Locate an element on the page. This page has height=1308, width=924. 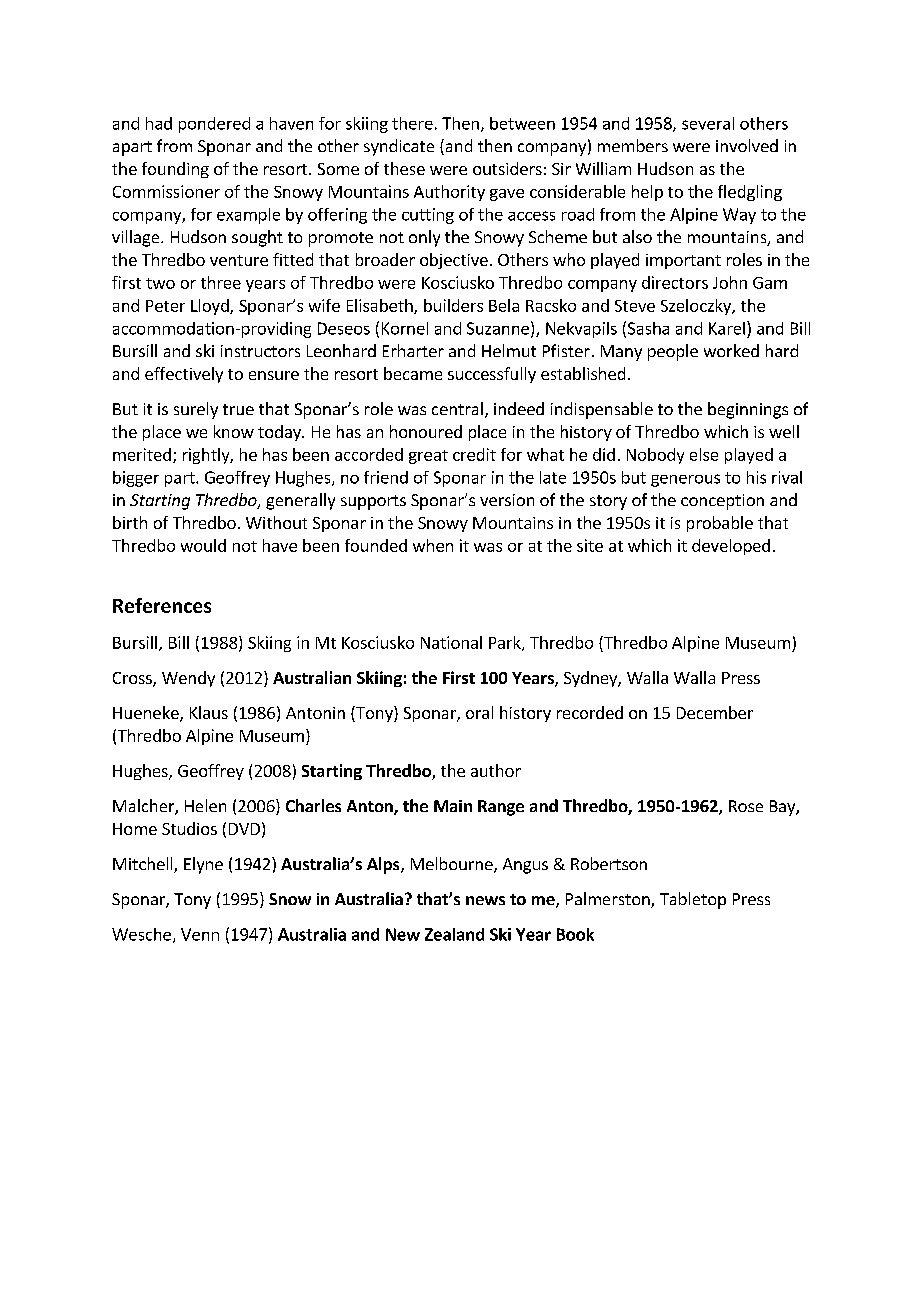
involved is located at coordinates (747, 145).
